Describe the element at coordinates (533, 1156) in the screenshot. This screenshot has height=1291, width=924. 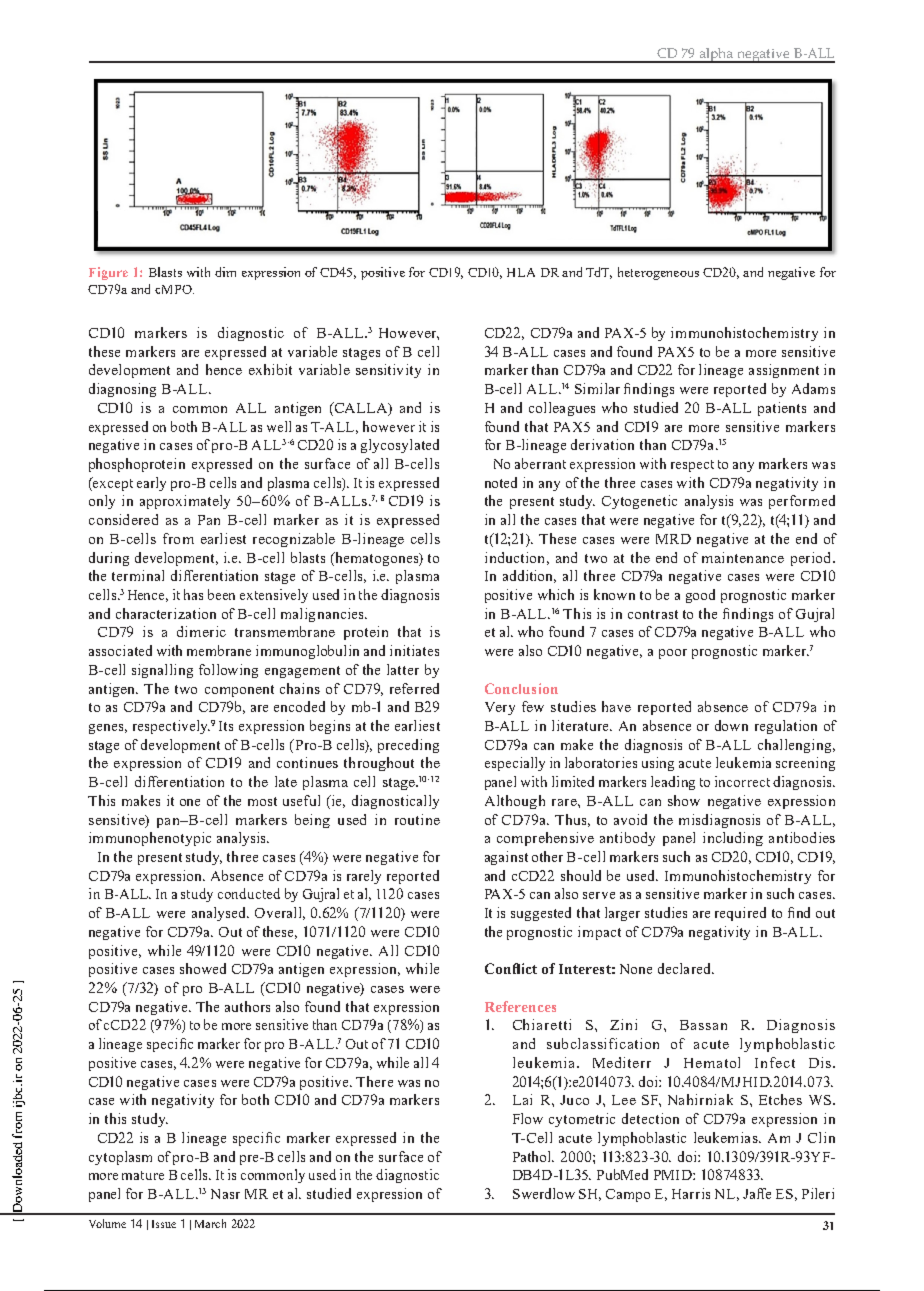
I see `Pathol` at that location.
